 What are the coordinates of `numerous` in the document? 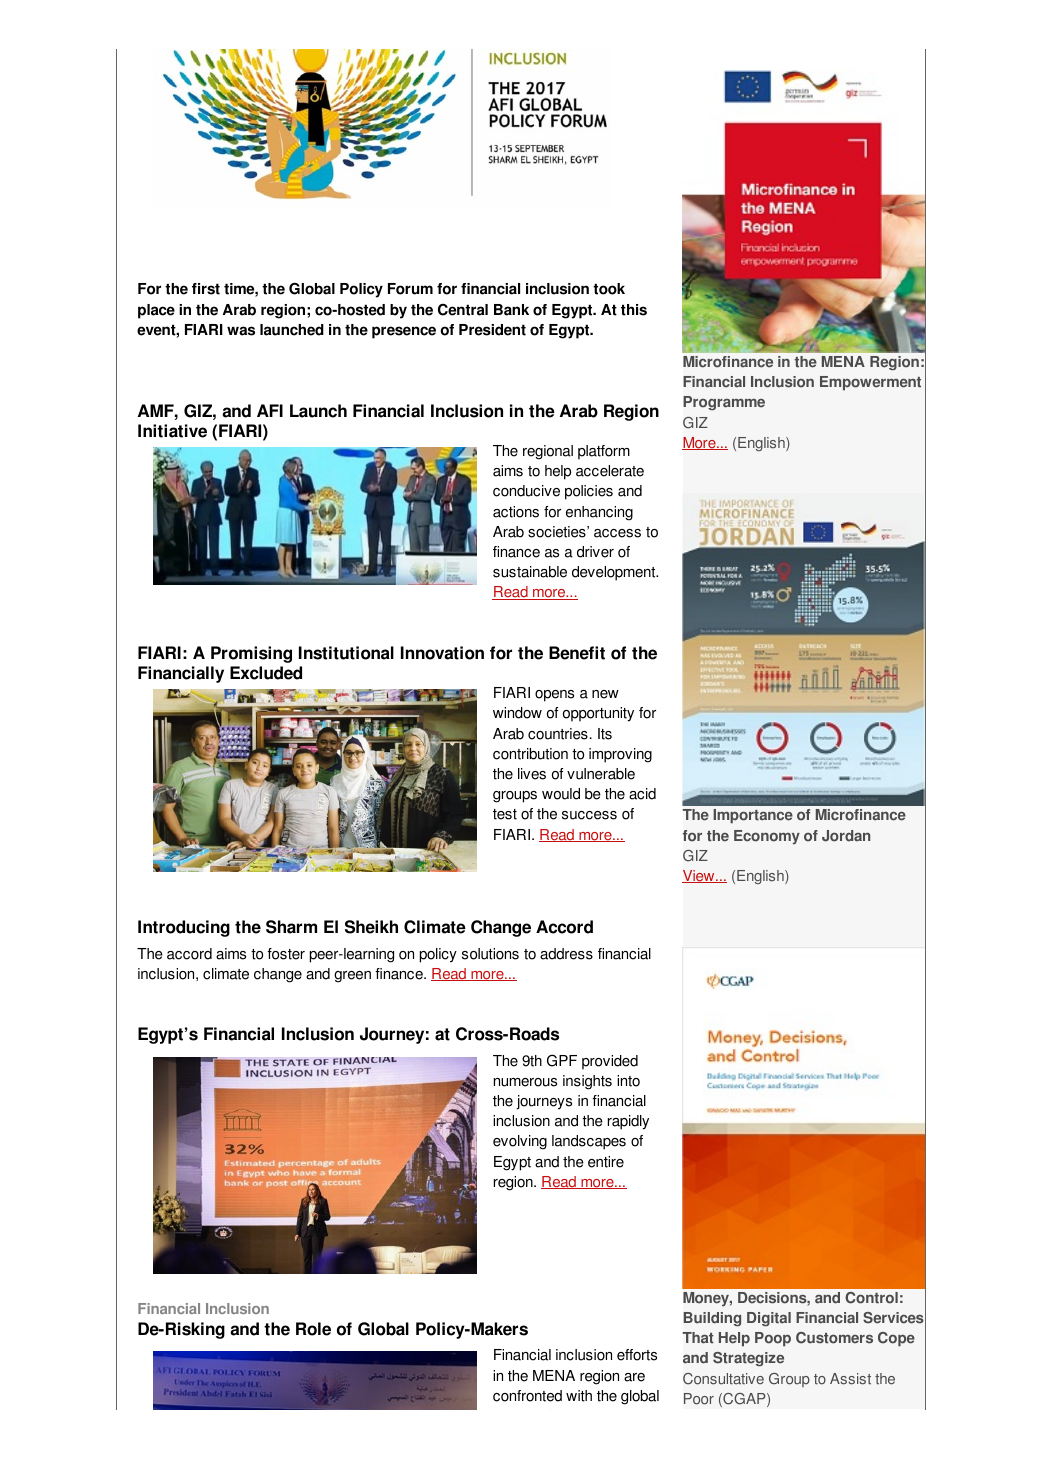 It's located at (525, 1082).
